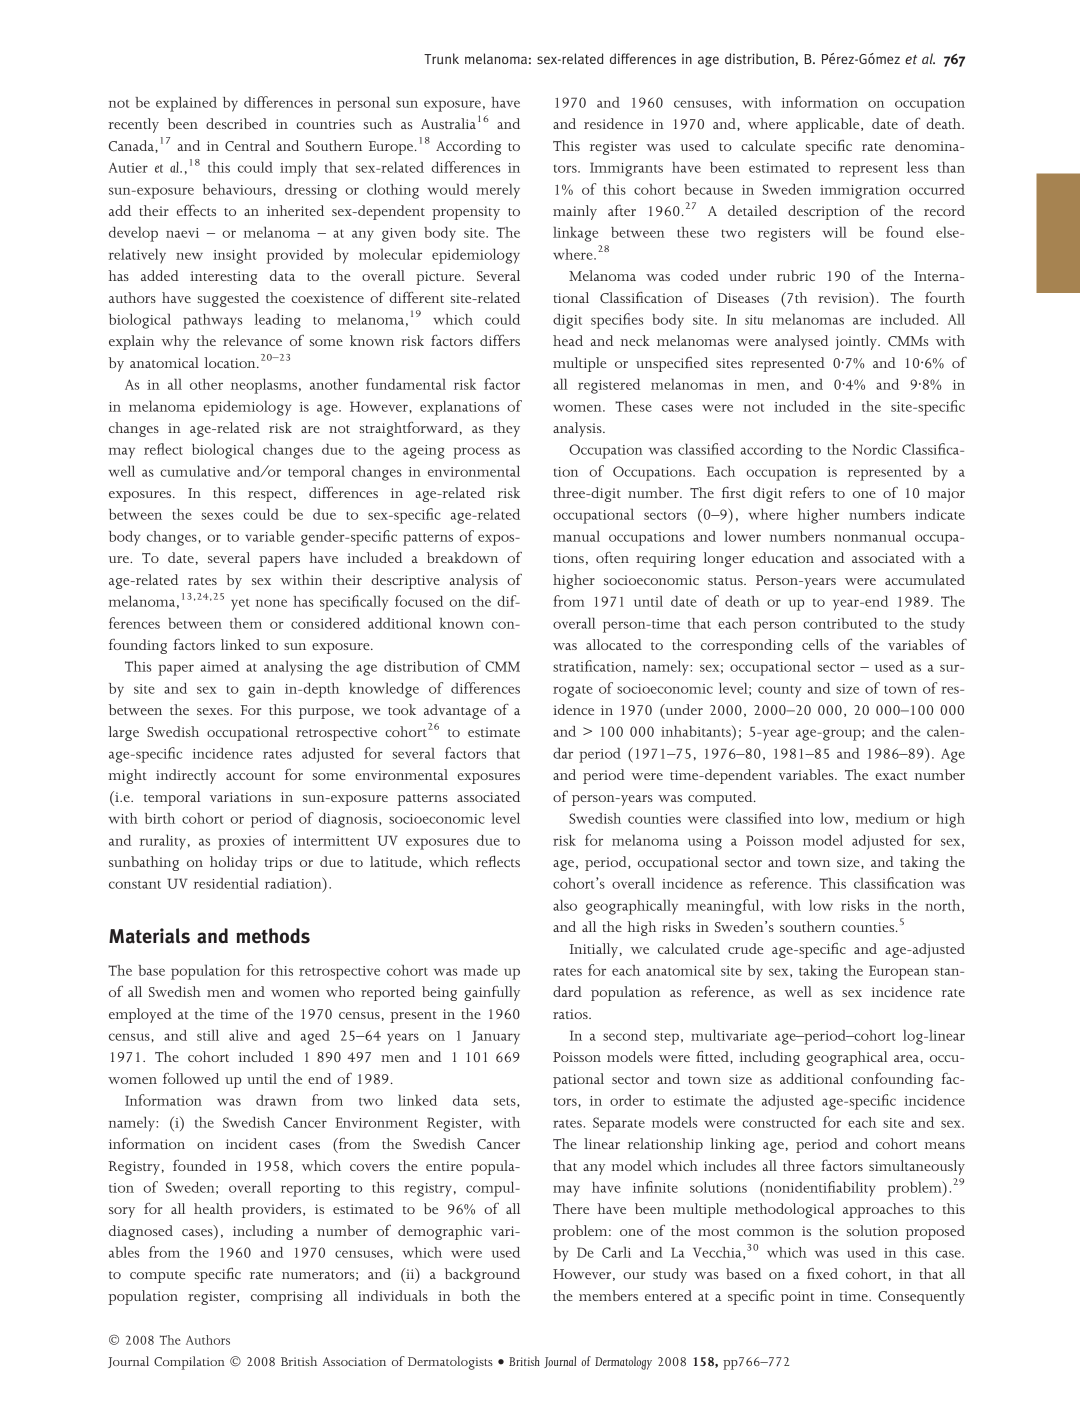  I want to click on cumulative, so click(195, 471).
